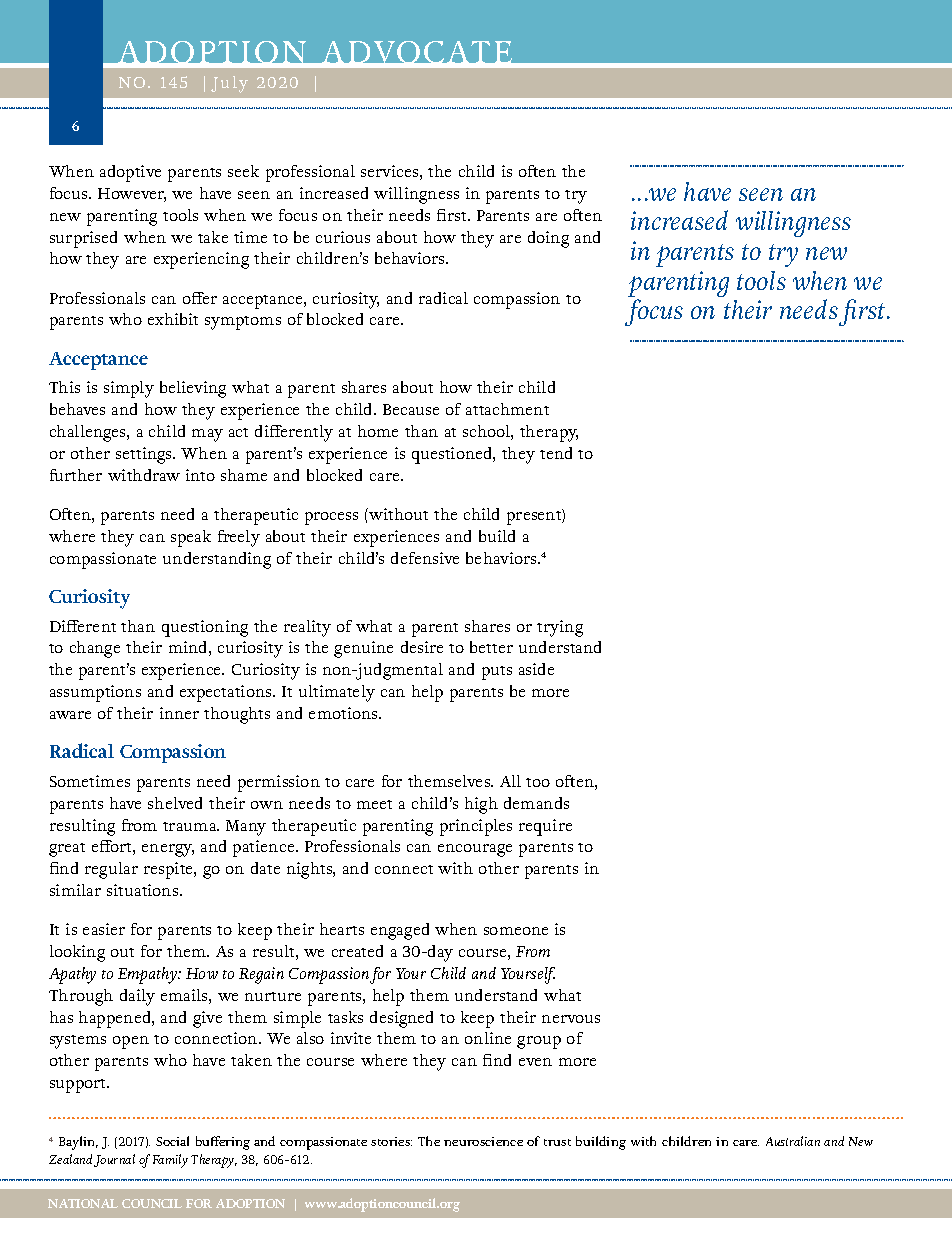 This screenshot has width=952, height=1233. What do you see at coordinates (132, 195) in the screenshot?
I see `However` at bounding box center [132, 195].
